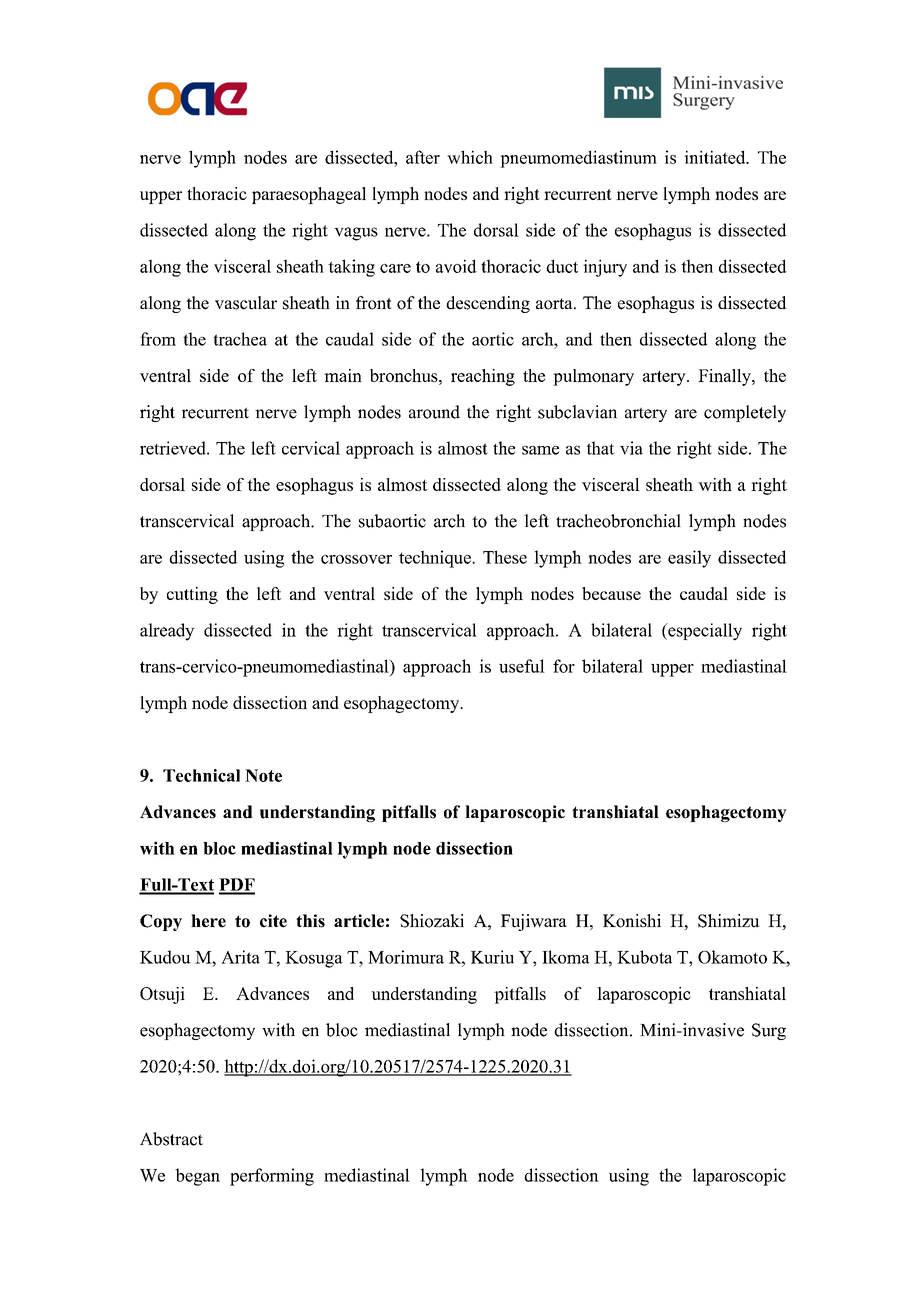 The image size is (924, 1308). I want to click on Surg, so click(769, 1031).
